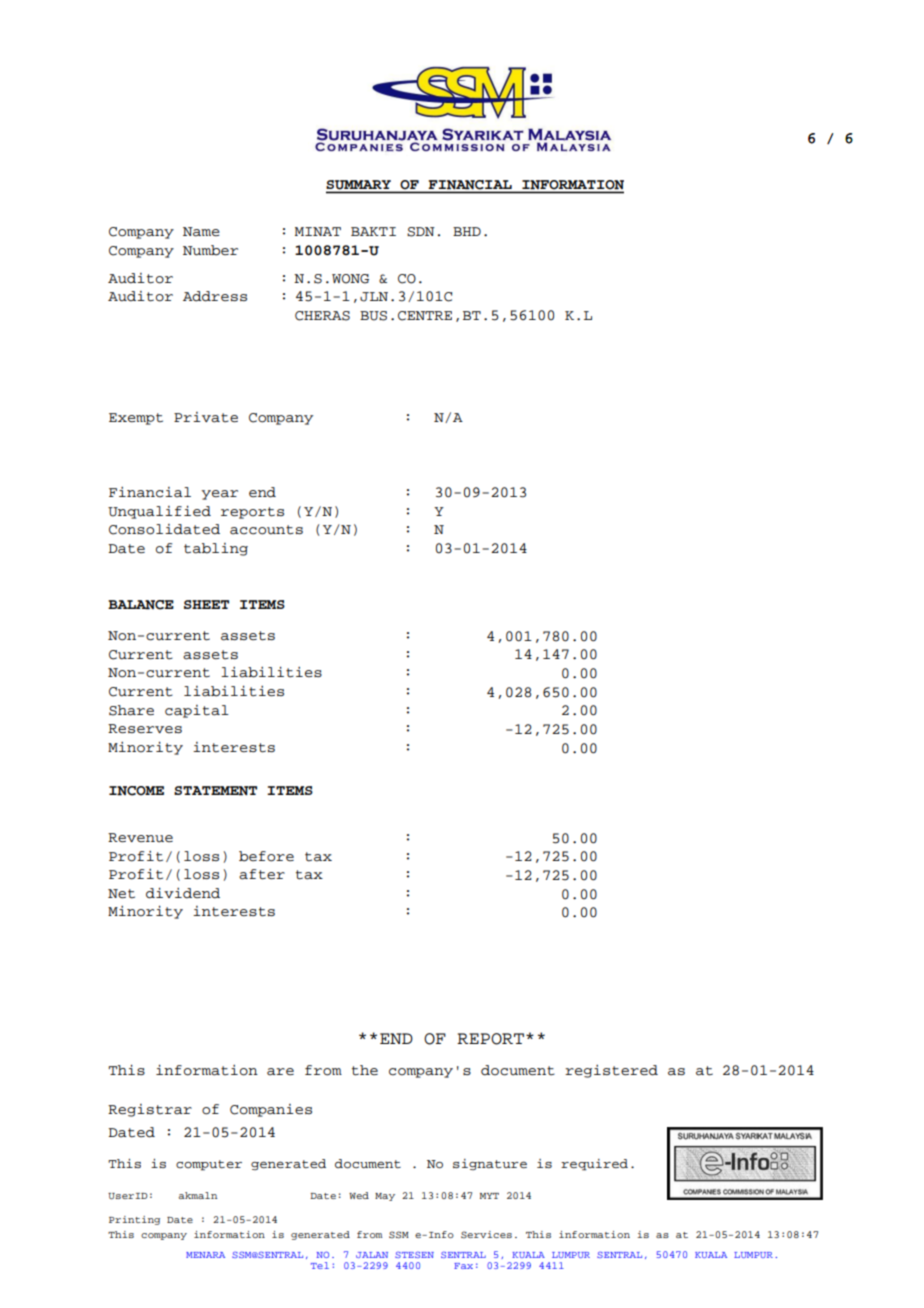 The image size is (924, 1308). I want to click on Printing, so click(134, 1220).
